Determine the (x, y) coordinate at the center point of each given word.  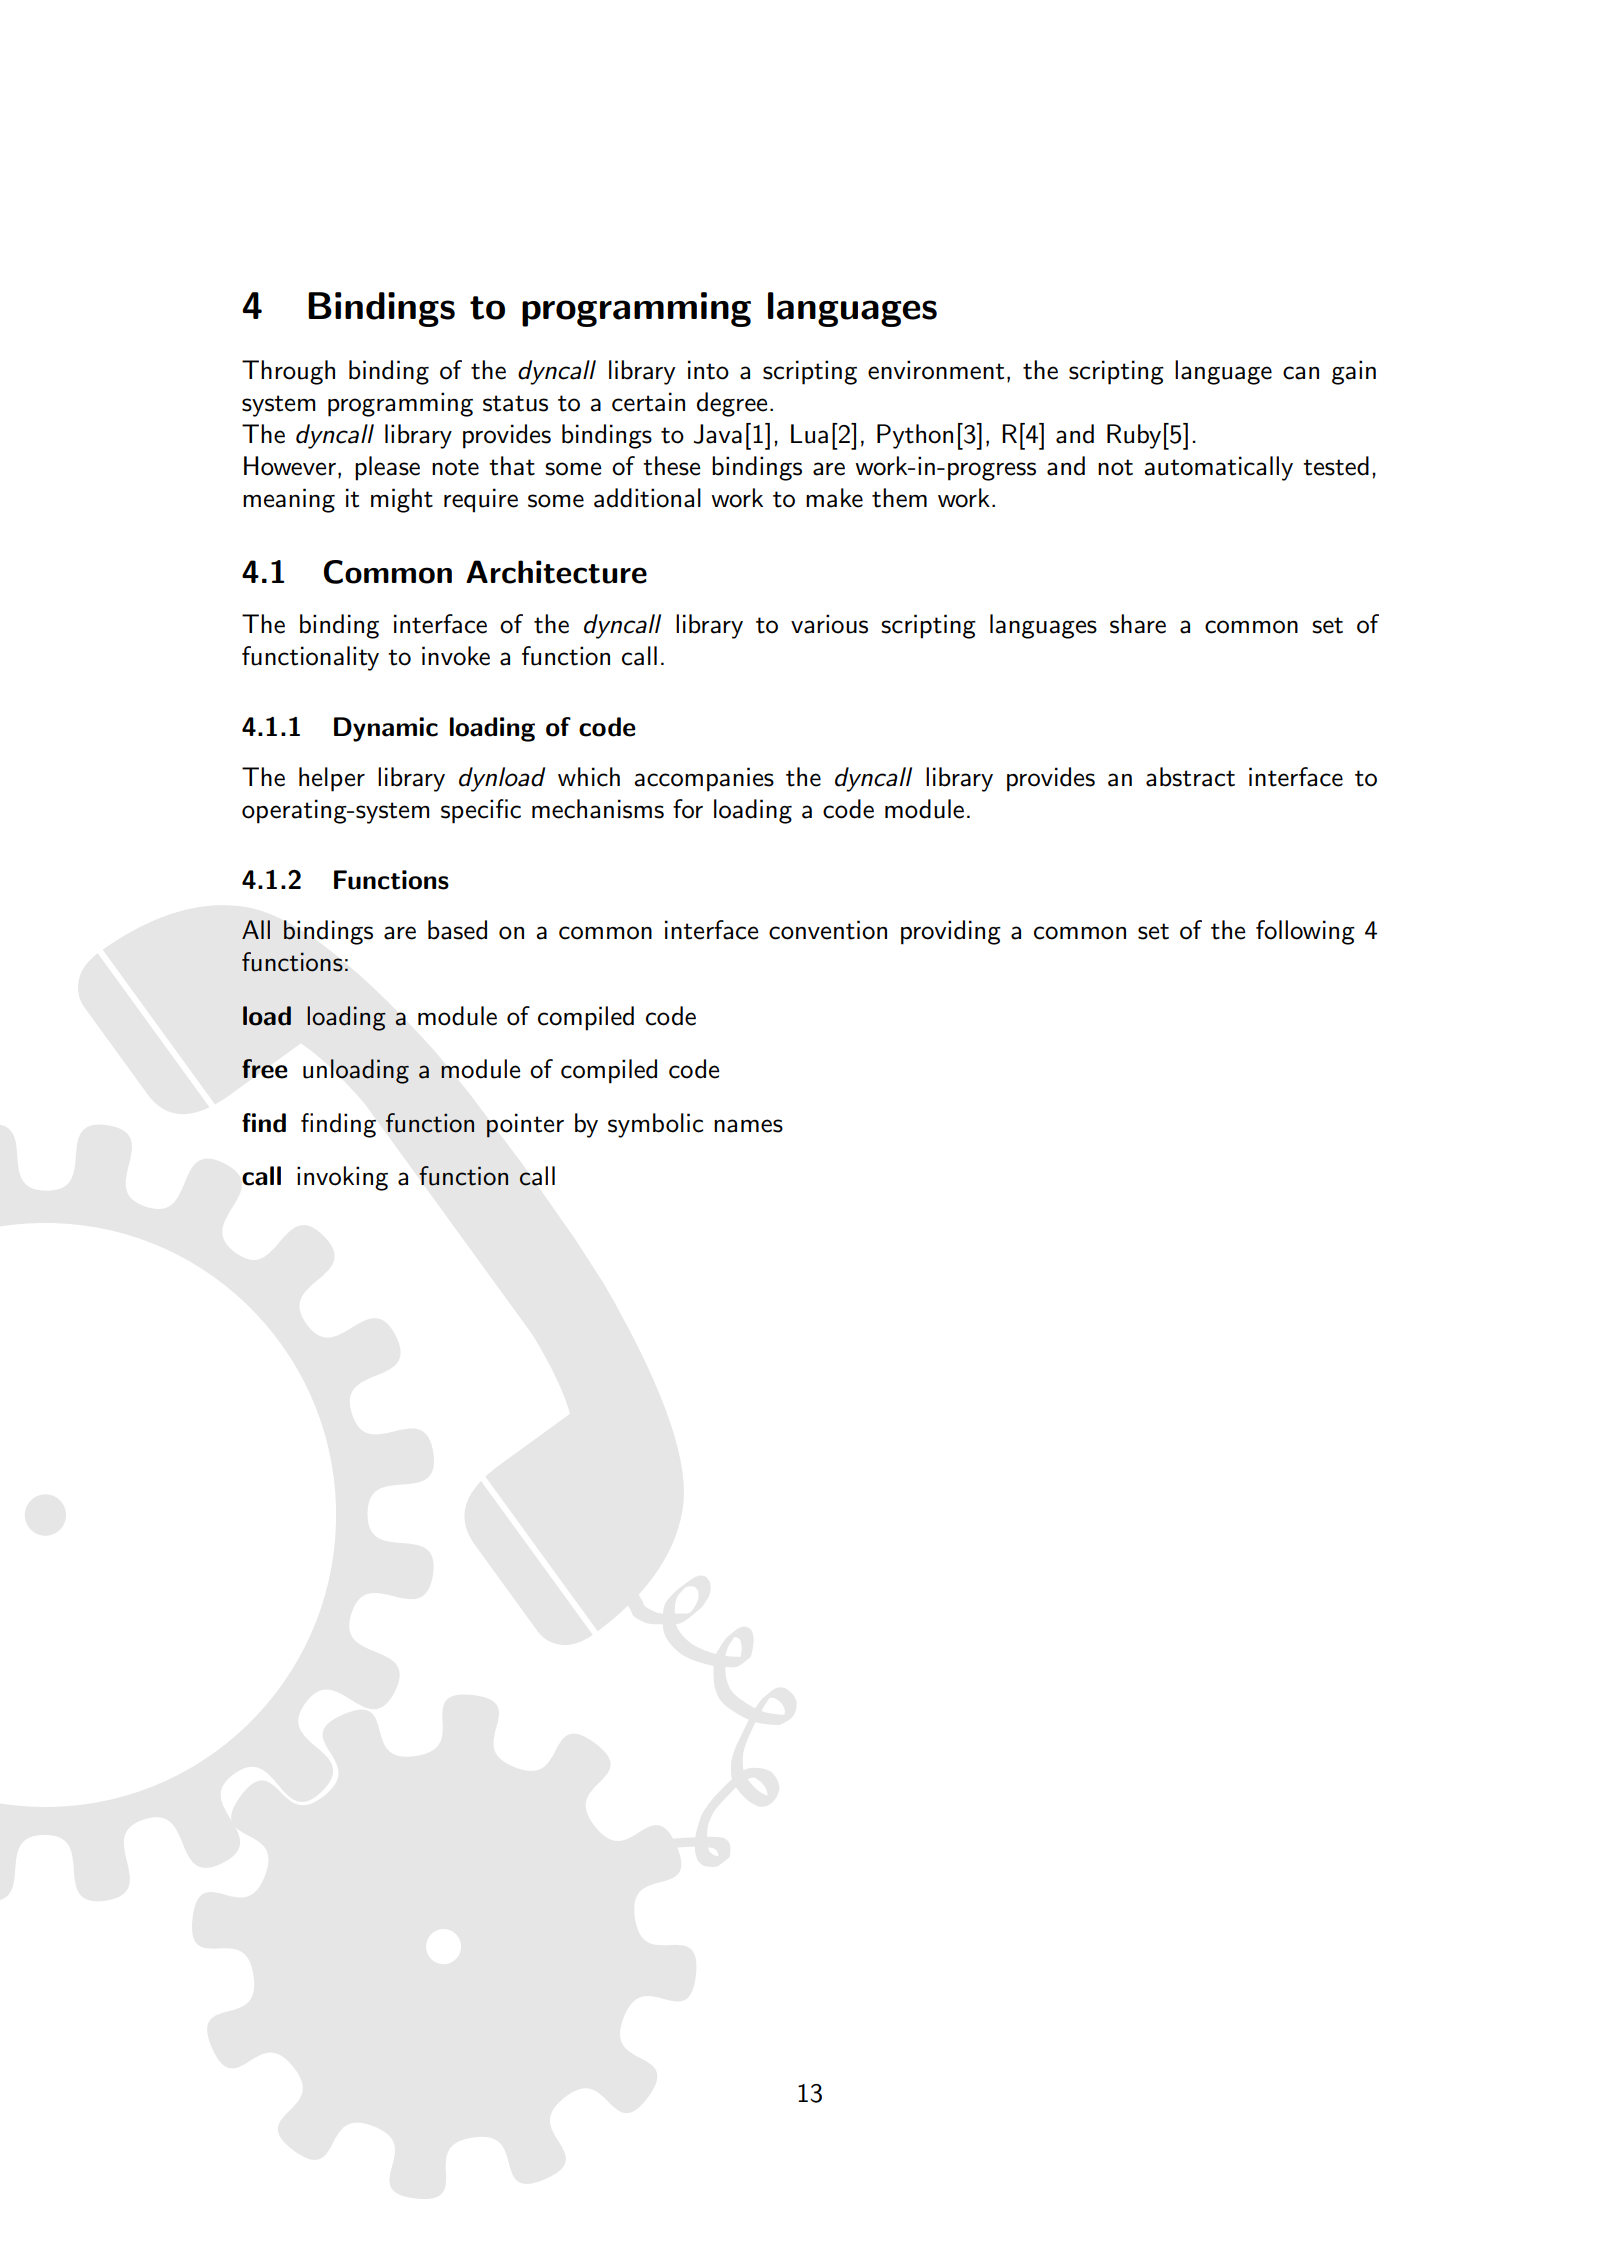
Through (288, 372)
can (1301, 373)
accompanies (704, 779)
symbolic (655, 1125)
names (748, 1126)
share (1138, 624)
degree (732, 404)
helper (332, 779)
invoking (342, 1178)
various (829, 624)
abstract (1190, 777)
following (1305, 932)
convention (828, 930)
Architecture (556, 572)
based (457, 930)
